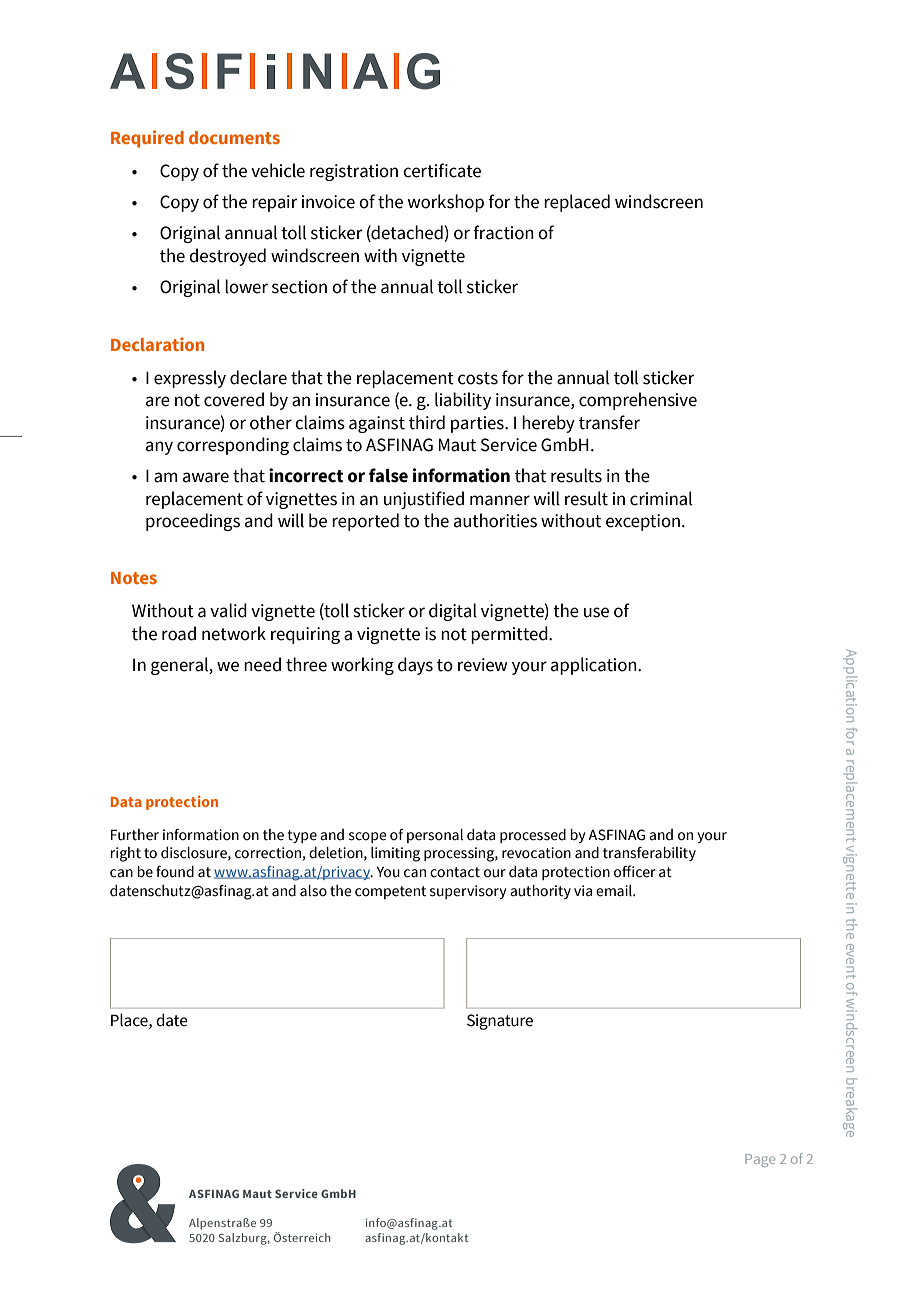  What do you see at coordinates (193, 522) in the document?
I see `proceedings` at bounding box center [193, 522].
